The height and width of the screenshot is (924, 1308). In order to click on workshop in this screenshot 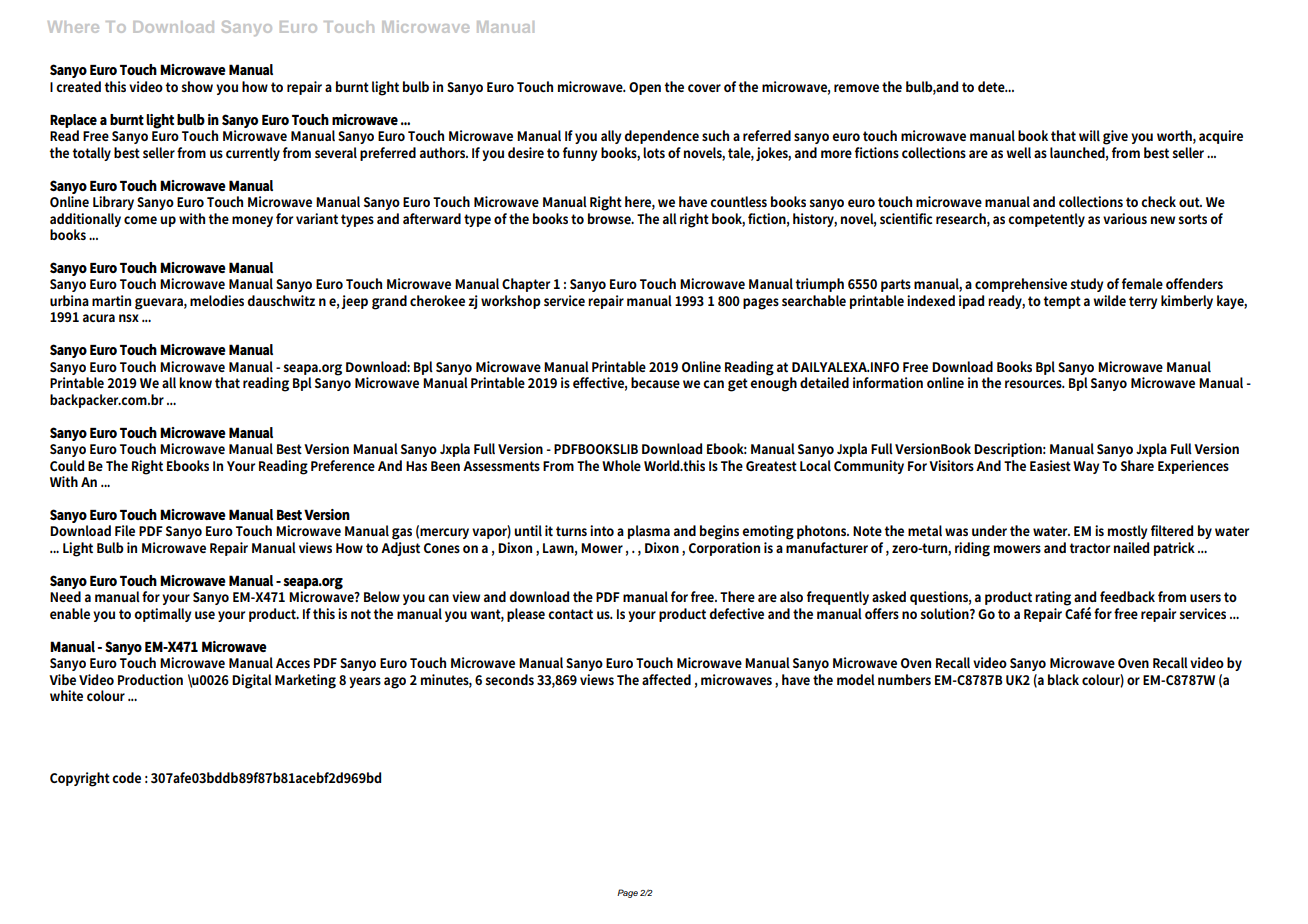, I will do `click(511, 302)`.
